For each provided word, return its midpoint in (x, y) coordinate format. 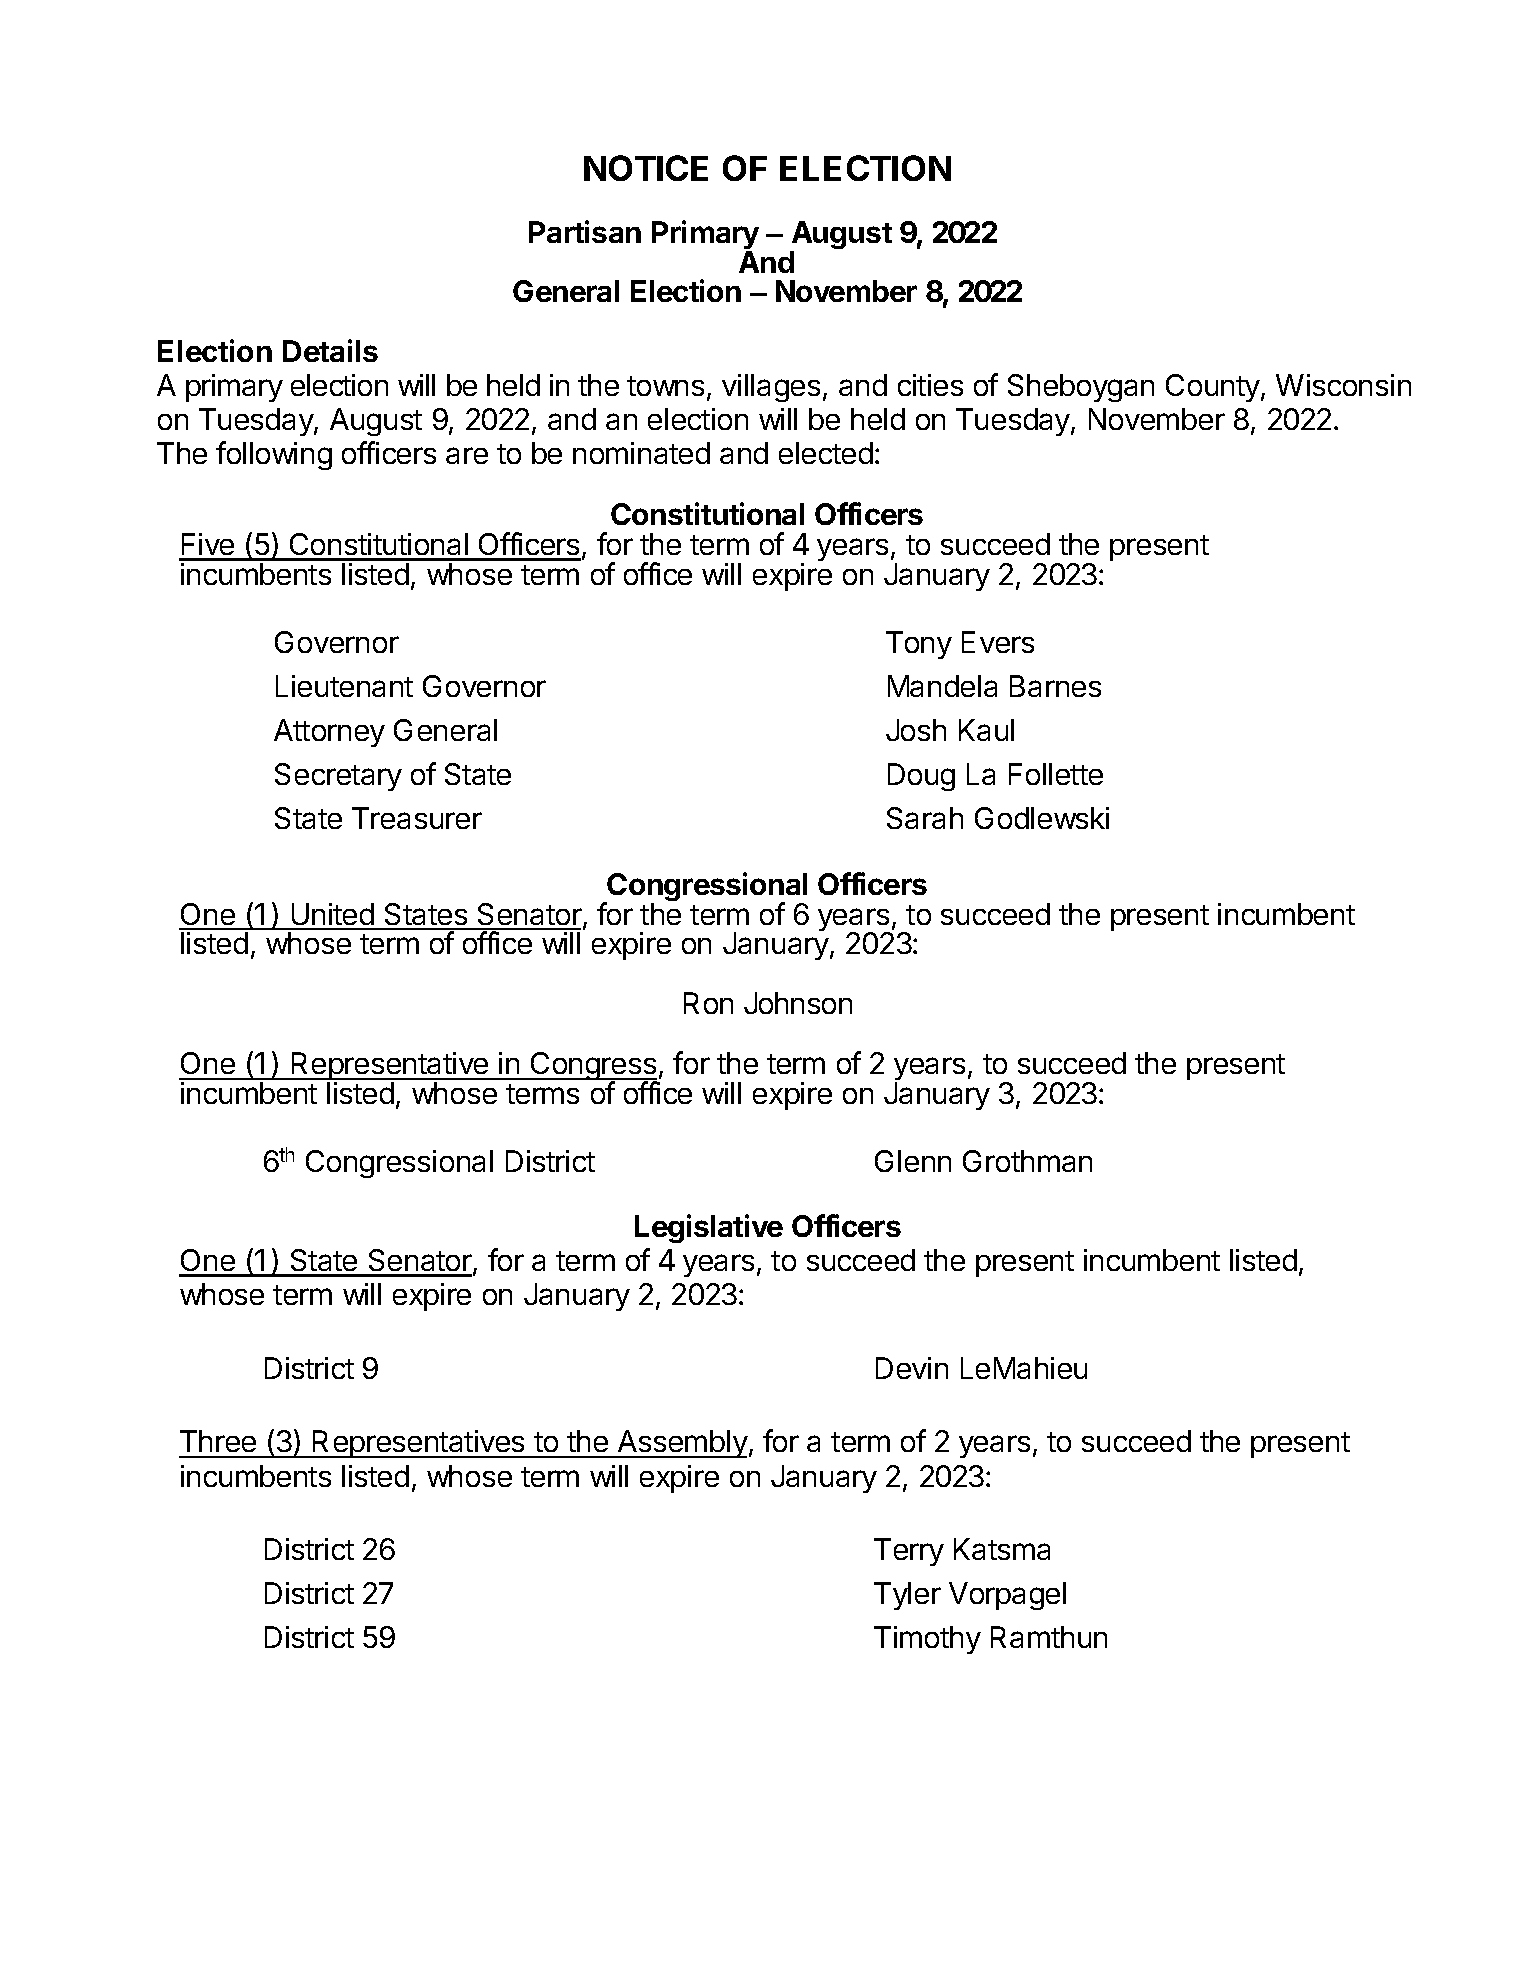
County (1214, 388)
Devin (912, 1368)
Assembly (681, 1444)
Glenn (913, 1161)
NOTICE (646, 168)
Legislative (709, 1228)
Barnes (1055, 686)
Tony (919, 645)
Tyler (907, 1596)
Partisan (585, 231)
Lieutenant (344, 686)
